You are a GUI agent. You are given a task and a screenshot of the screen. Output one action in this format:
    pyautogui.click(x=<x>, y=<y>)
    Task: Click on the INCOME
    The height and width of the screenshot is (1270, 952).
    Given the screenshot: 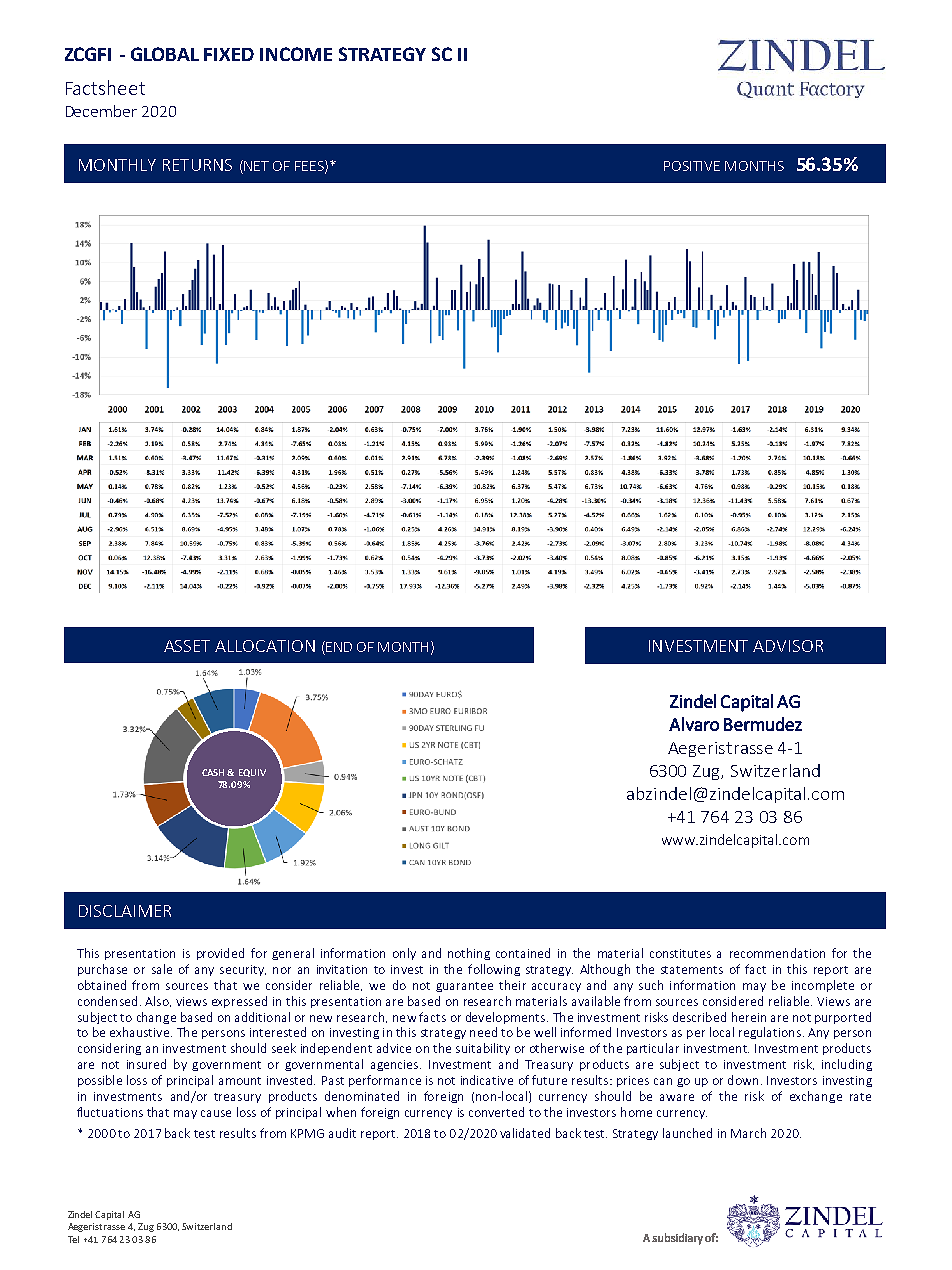 What is the action you would take?
    pyautogui.click(x=296, y=54)
